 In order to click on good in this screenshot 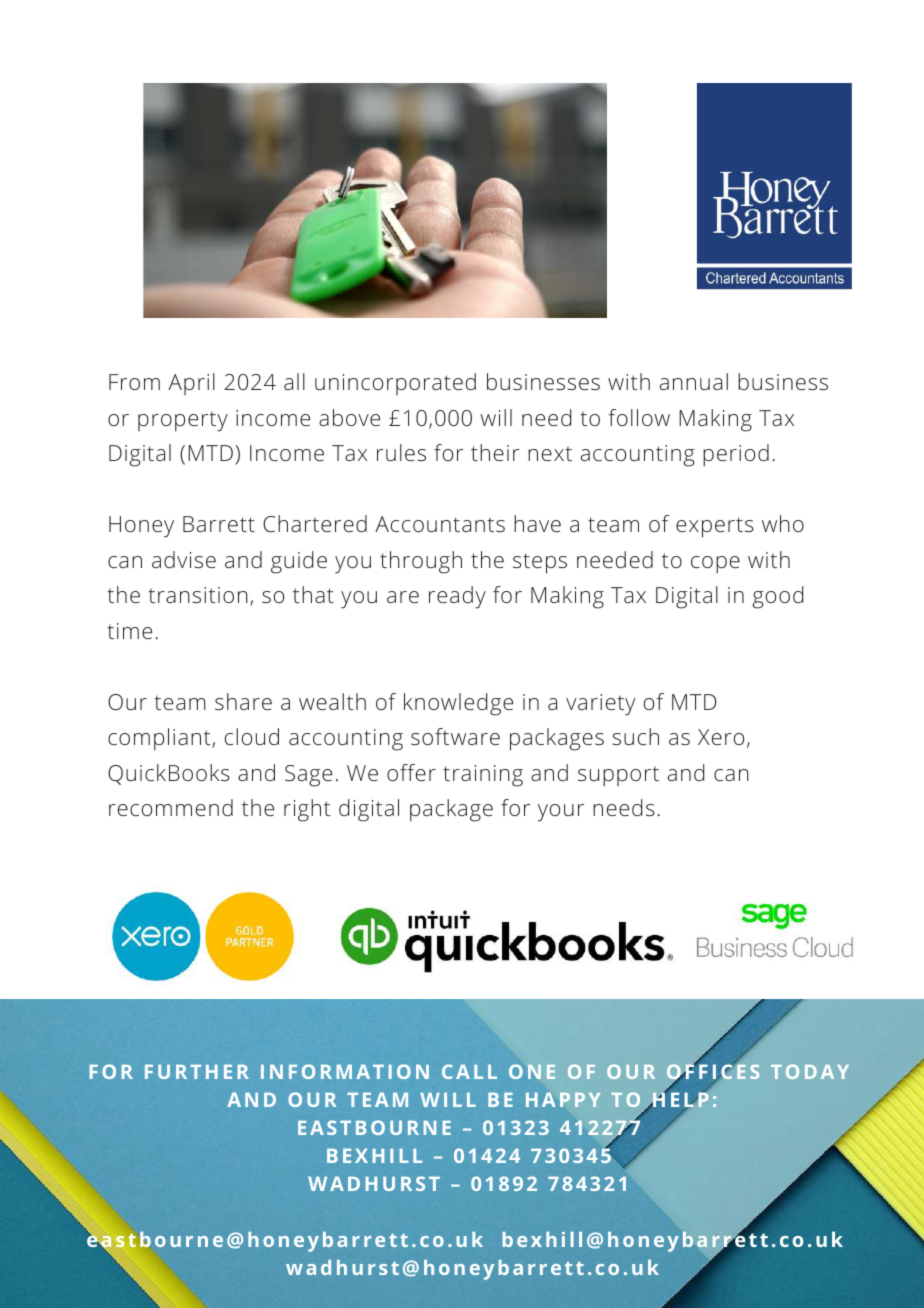, I will do `click(778, 597)`.
